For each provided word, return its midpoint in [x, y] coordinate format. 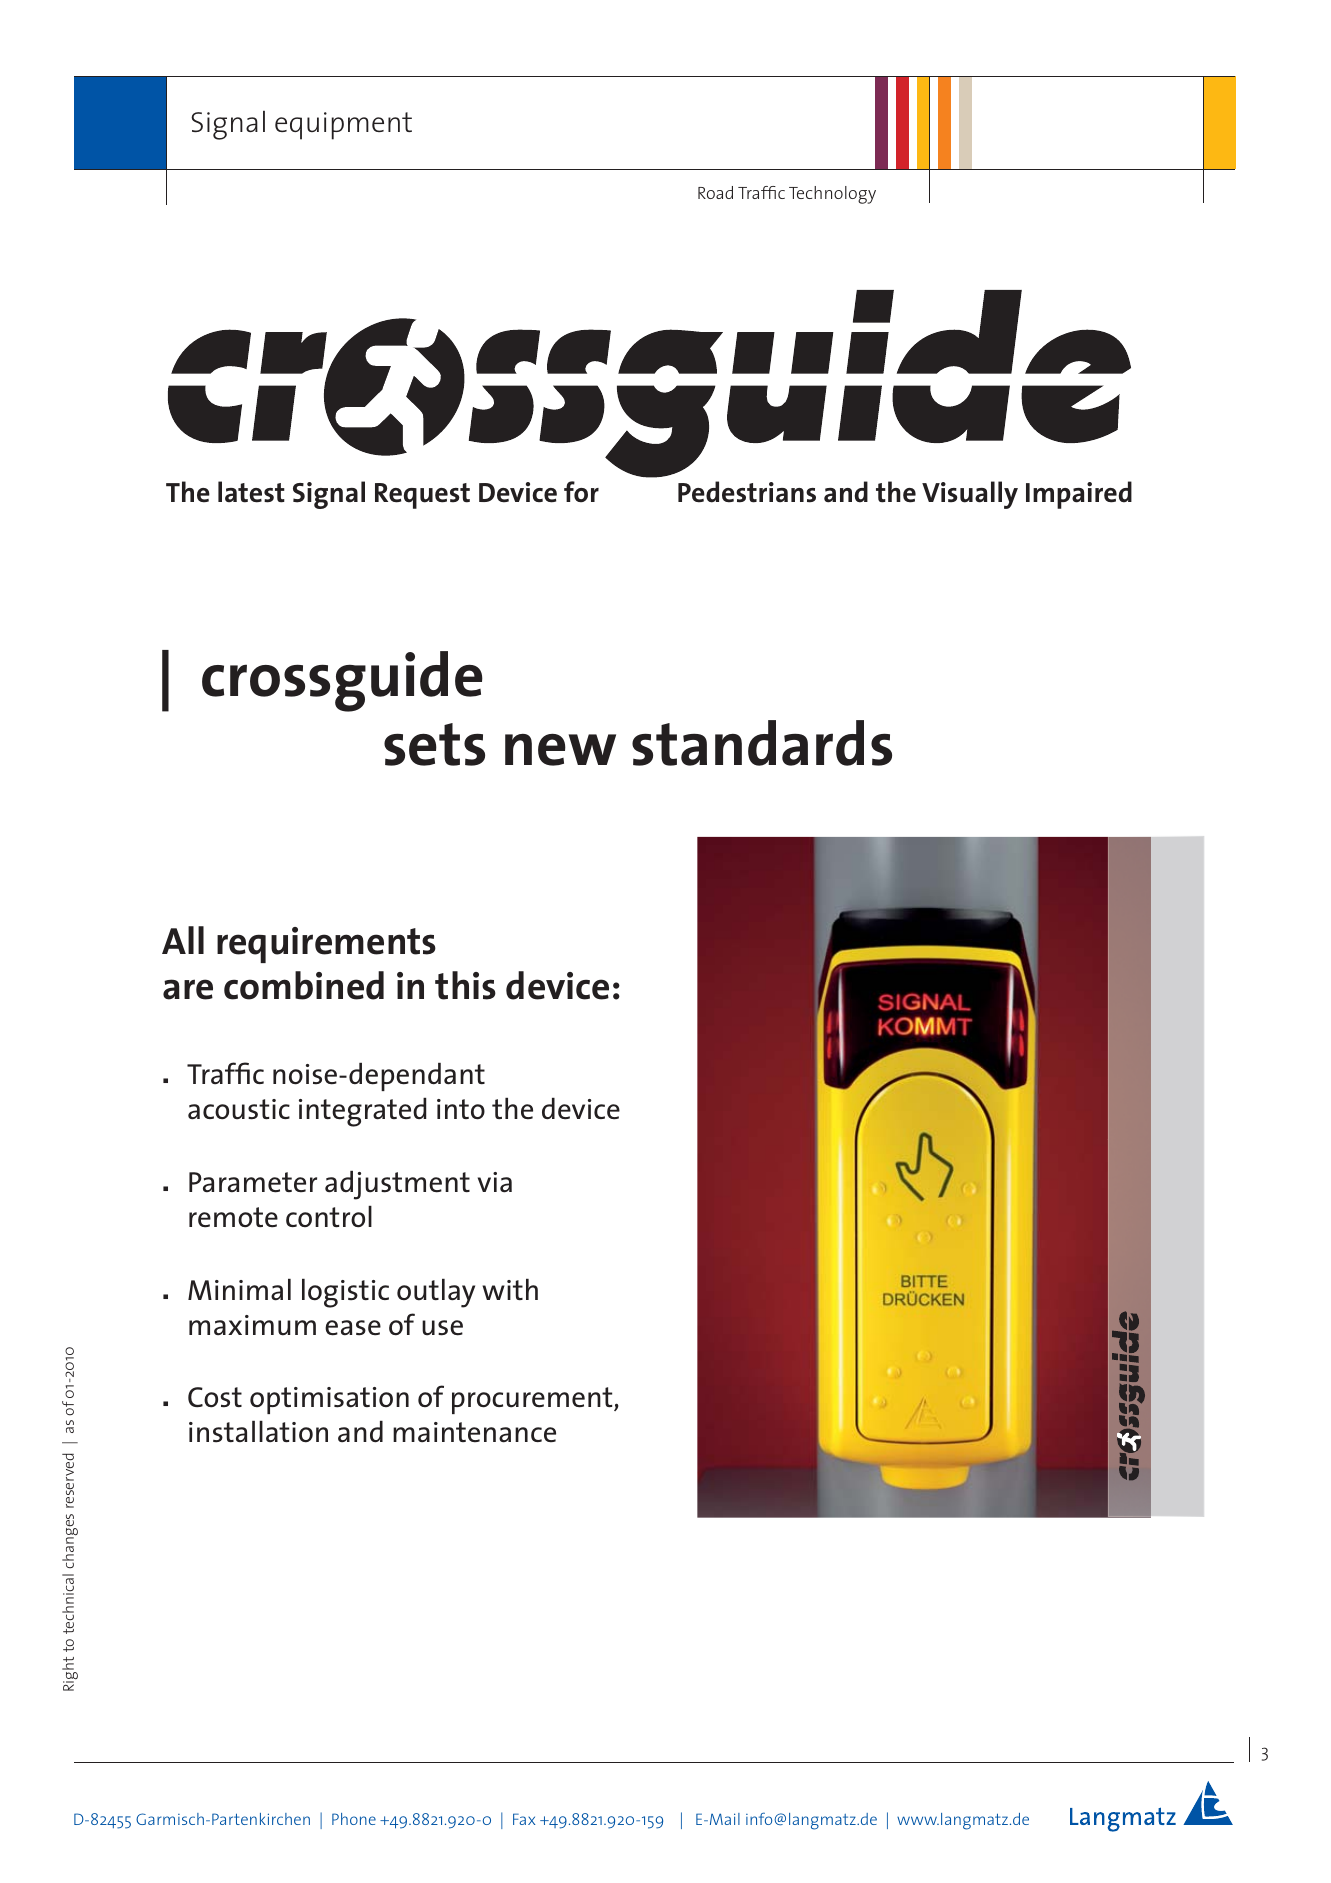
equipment [343, 126]
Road [715, 192]
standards [762, 743]
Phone [354, 1819]
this [465, 985]
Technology [832, 195]
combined [304, 985]
